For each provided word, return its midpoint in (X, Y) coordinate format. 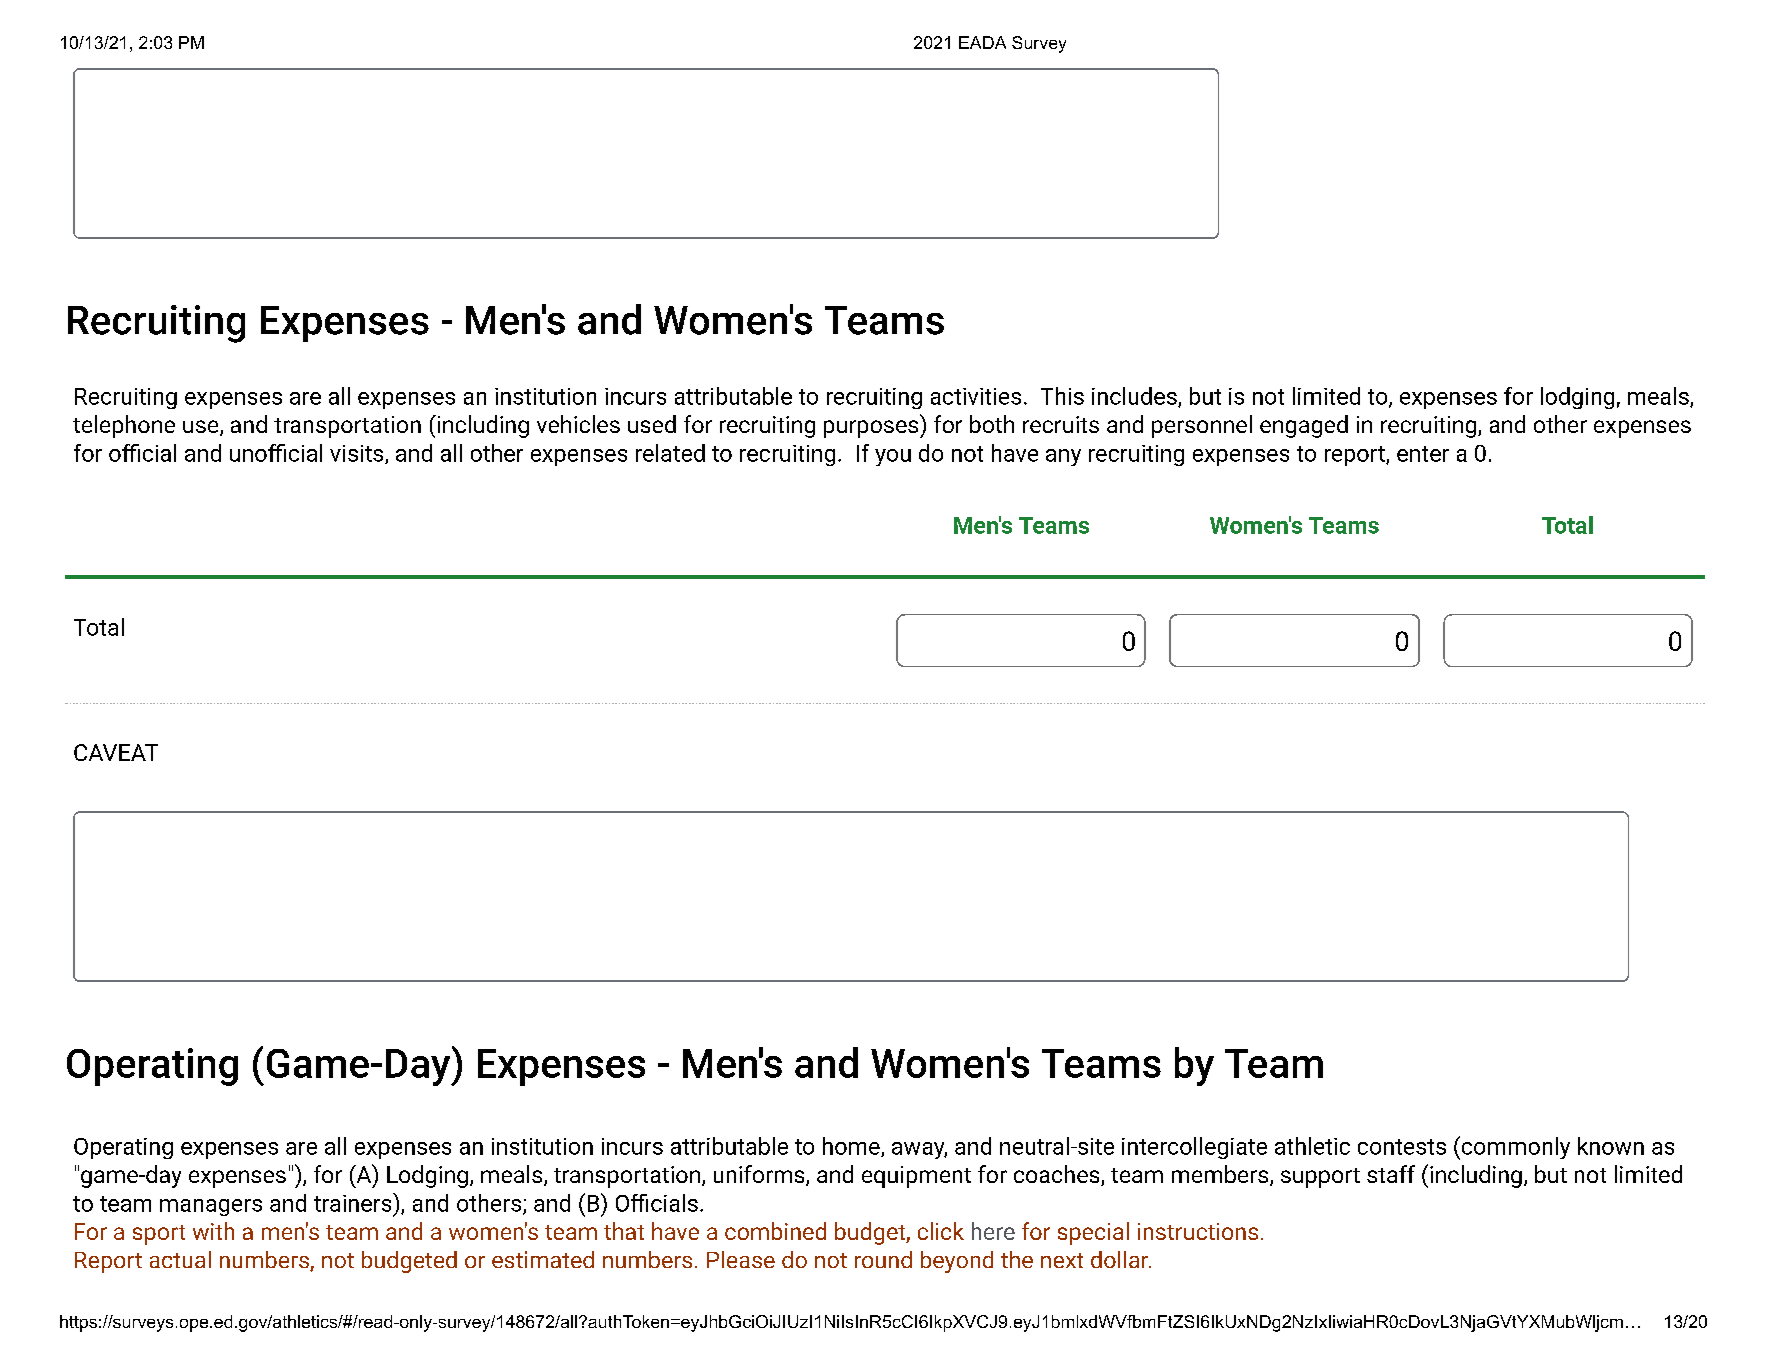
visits (356, 453)
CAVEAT (116, 752)
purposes (872, 429)
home (852, 1147)
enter (1423, 454)
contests (1402, 1147)
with (213, 1231)
